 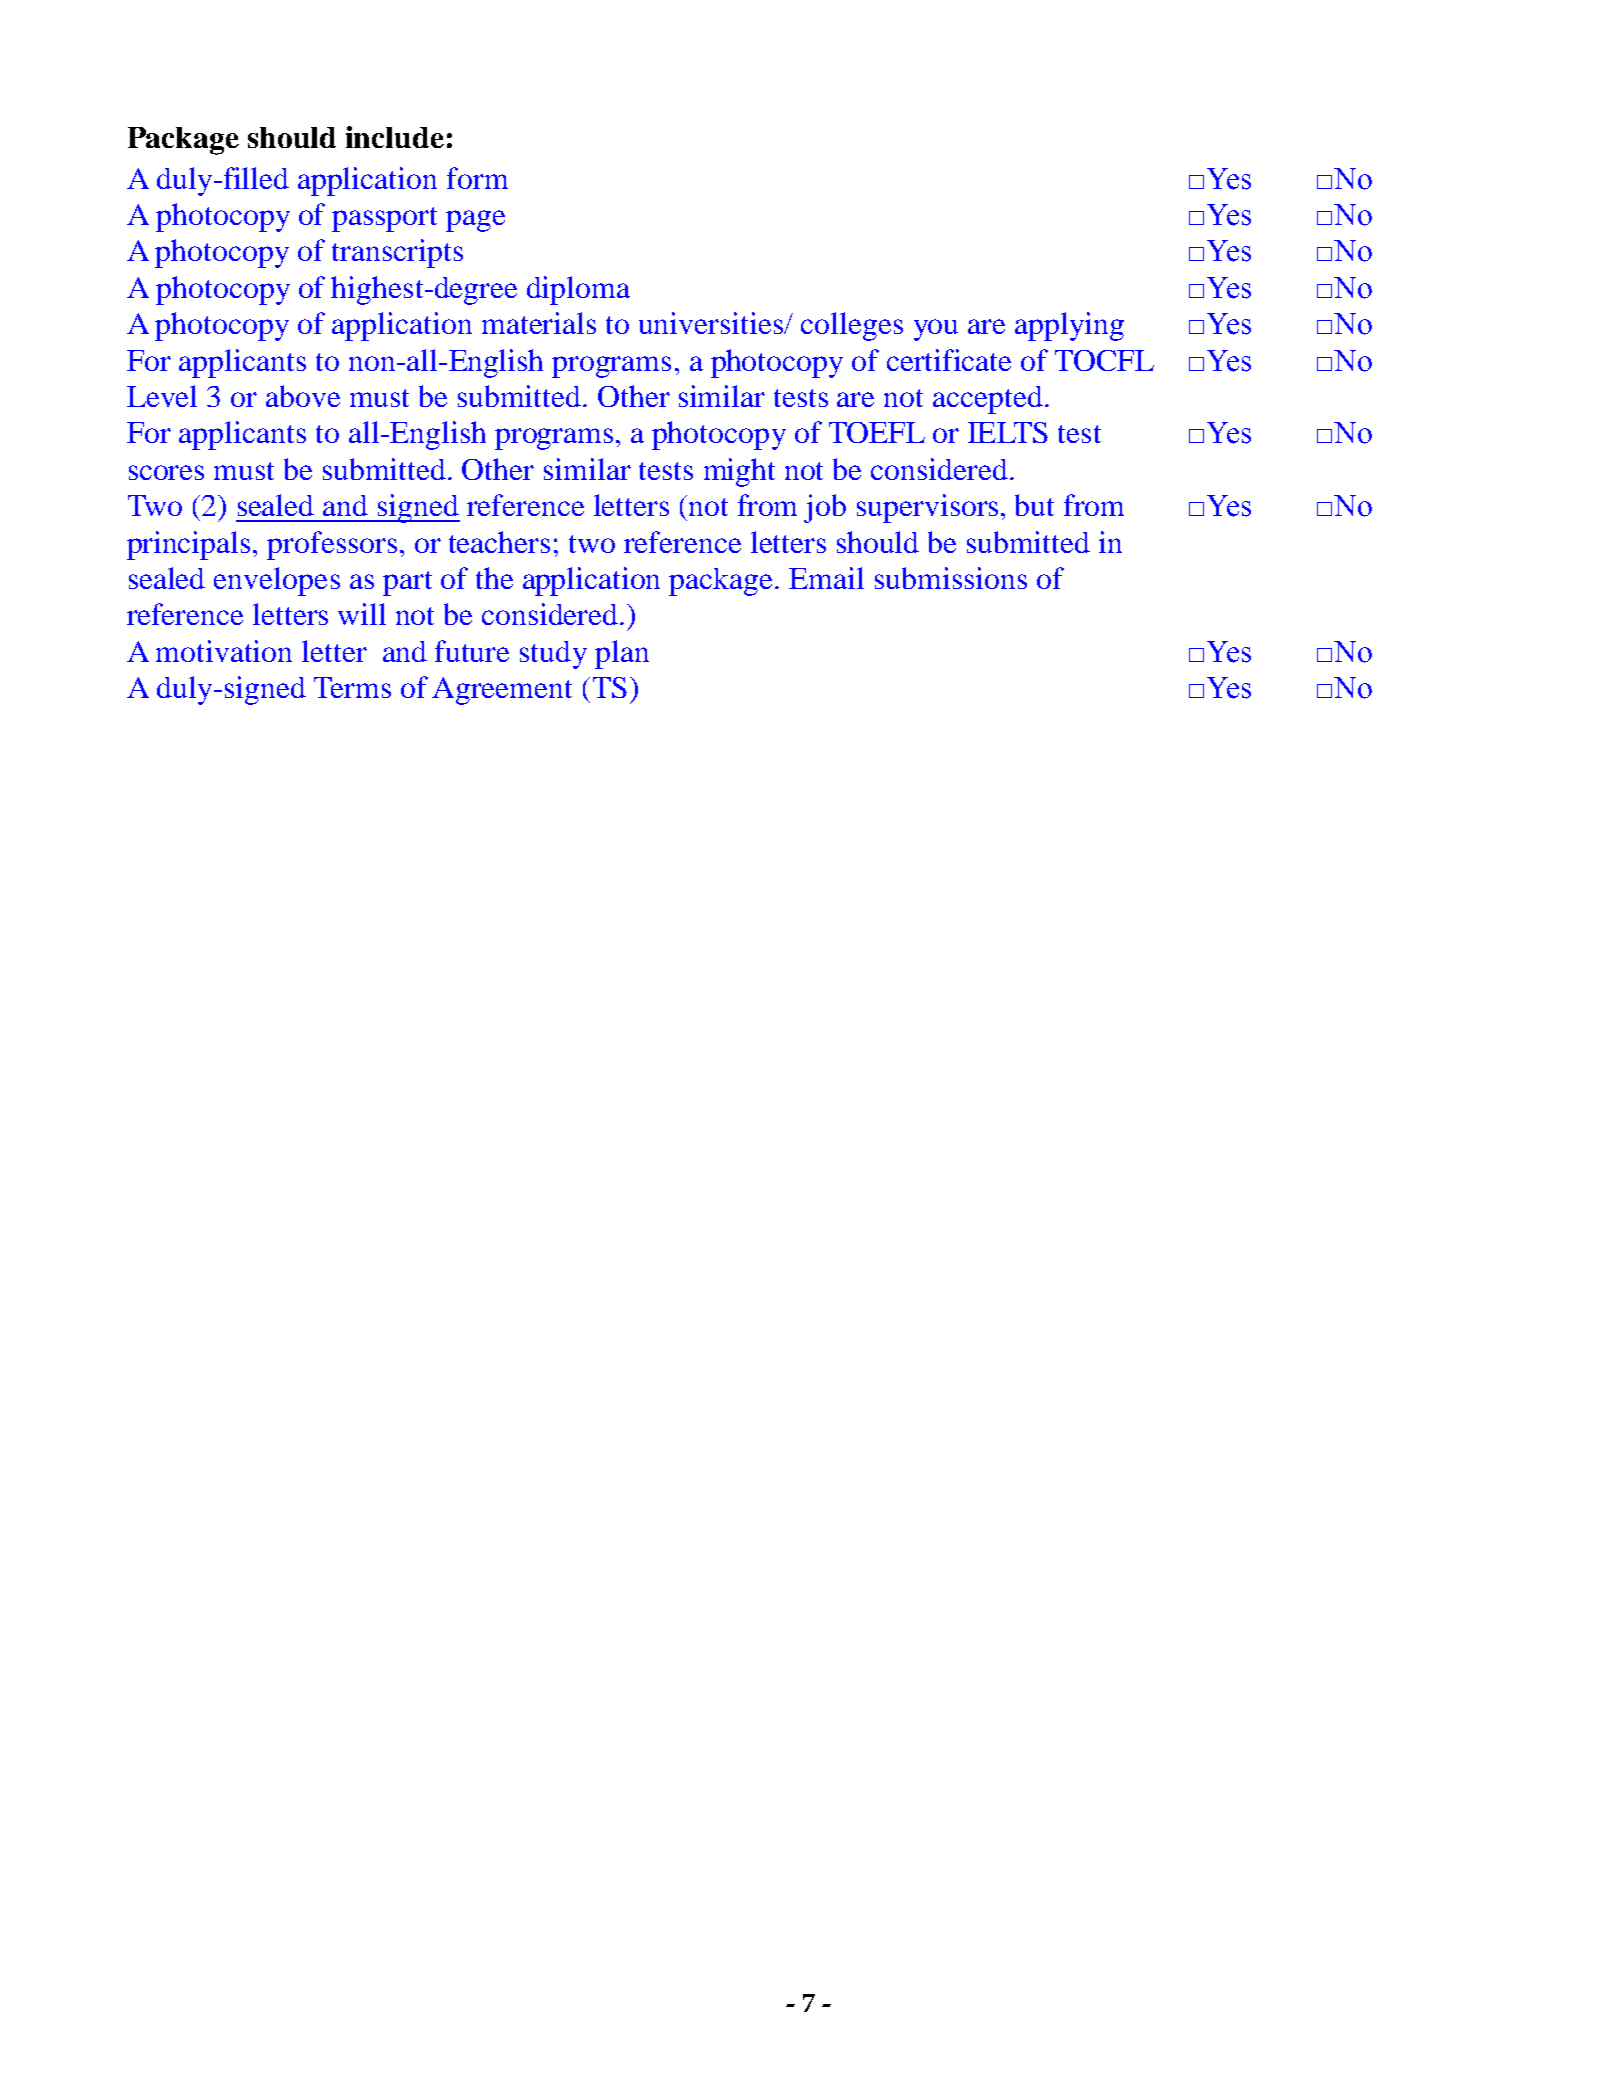 I want to click on motivation, so click(x=224, y=651).
